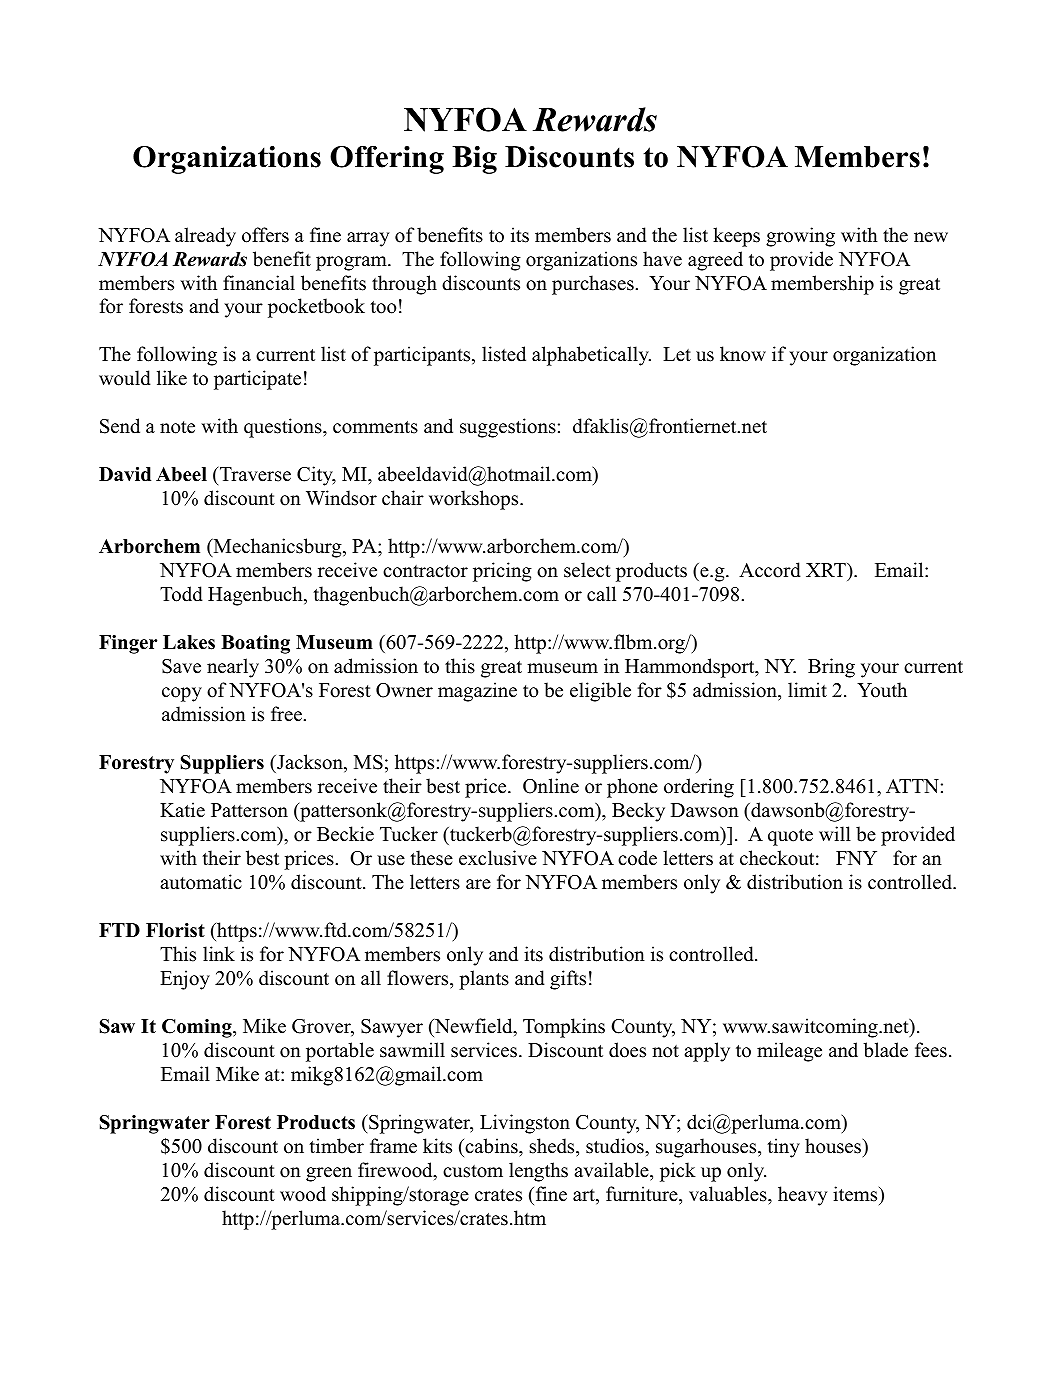 This document has width=1064, height=1377. What do you see at coordinates (856, 1194) in the document?
I see `items` at bounding box center [856, 1194].
